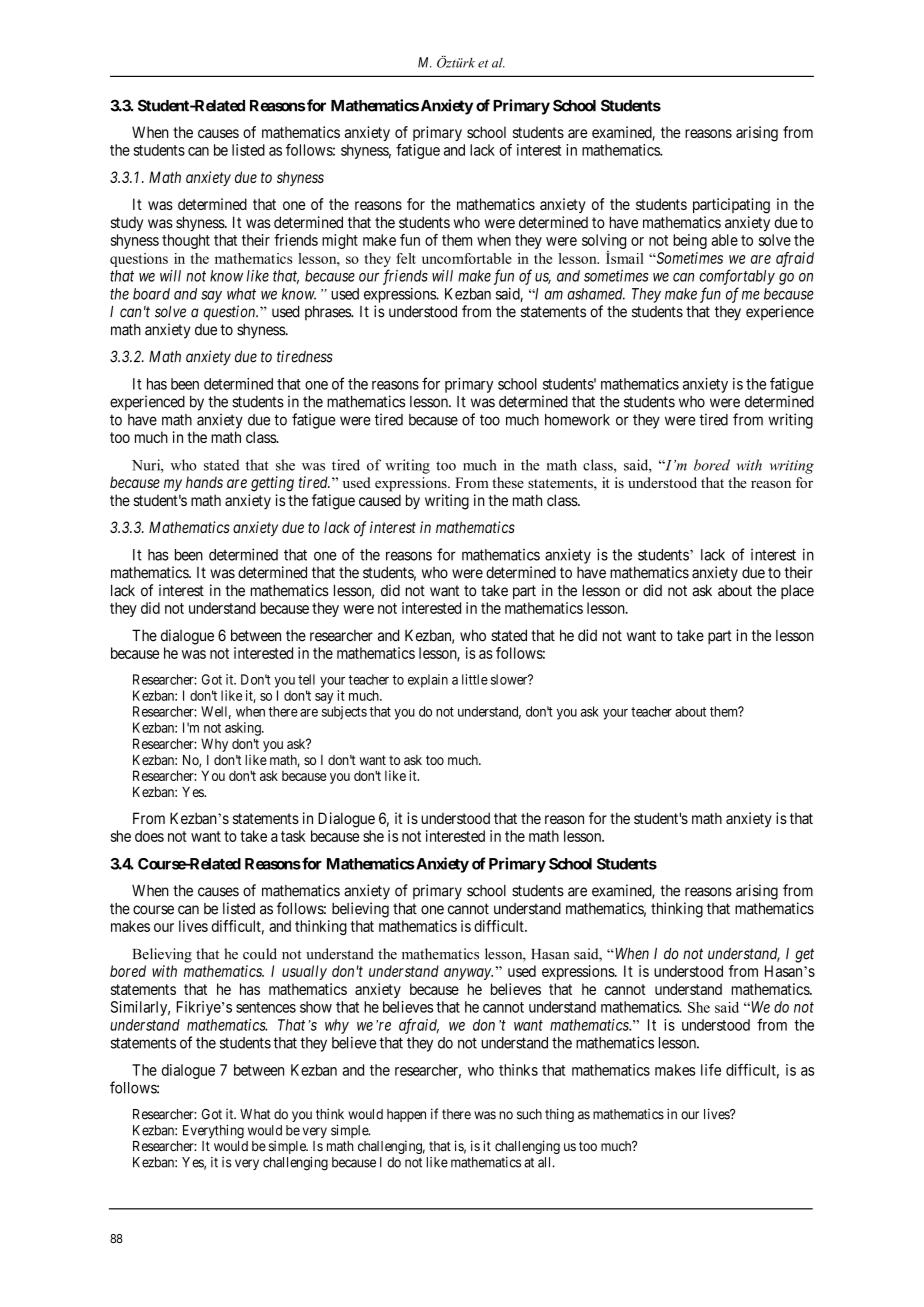 Image resolution: width=924 pixels, height=1307 pixels. I want to click on happen, so click(406, 1115).
